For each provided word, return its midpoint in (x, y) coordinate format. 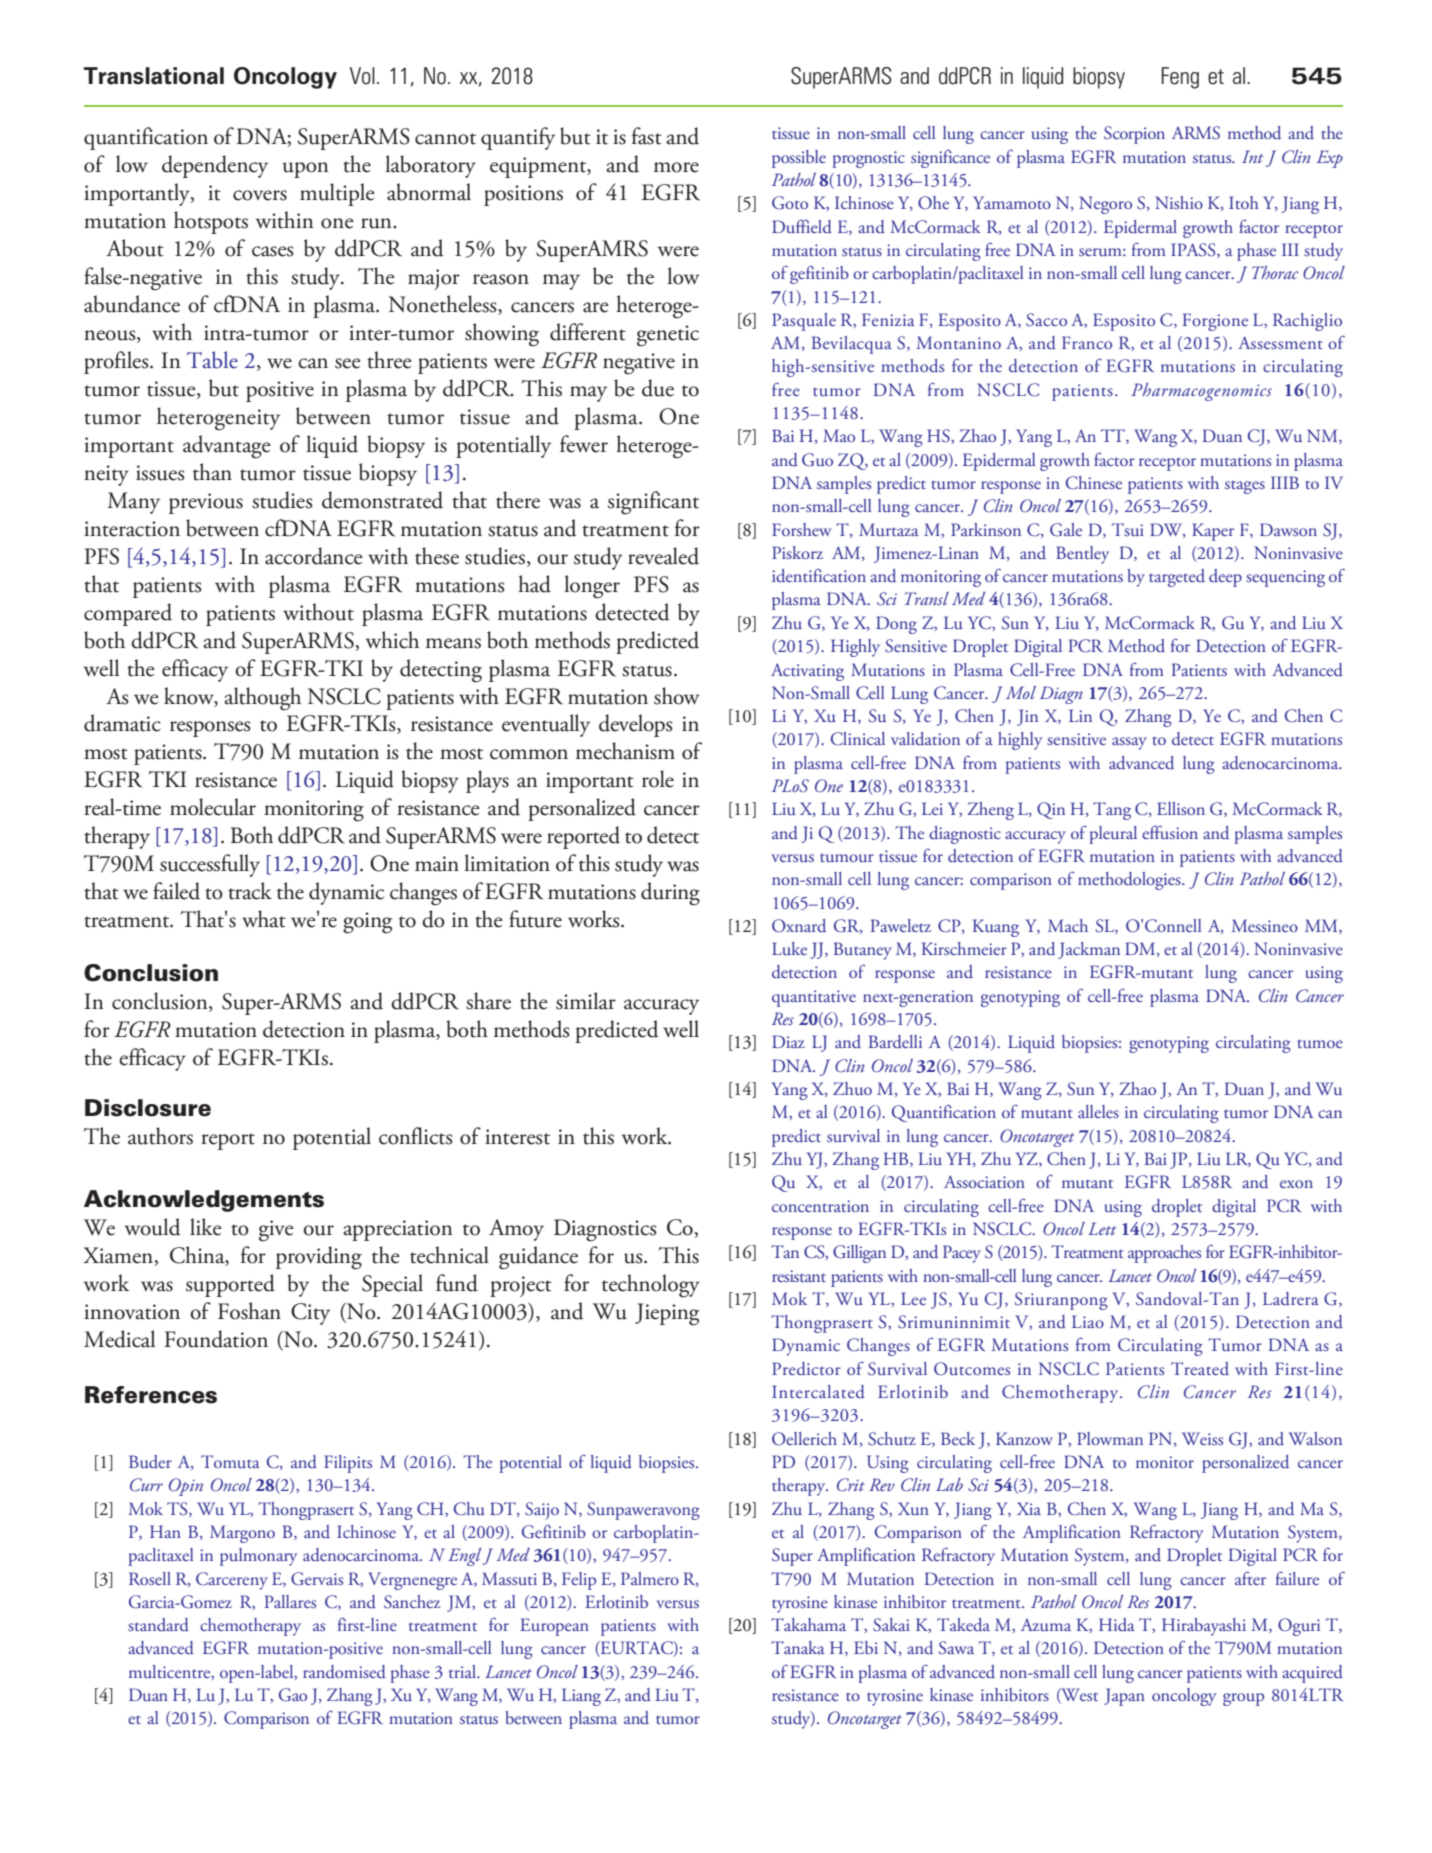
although (262, 699)
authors (160, 1136)
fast (647, 136)
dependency (215, 166)
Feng (1180, 78)
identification (819, 575)
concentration (820, 1206)
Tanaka (798, 1647)
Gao (293, 1695)
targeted (1177, 578)
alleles (1098, 1111)
